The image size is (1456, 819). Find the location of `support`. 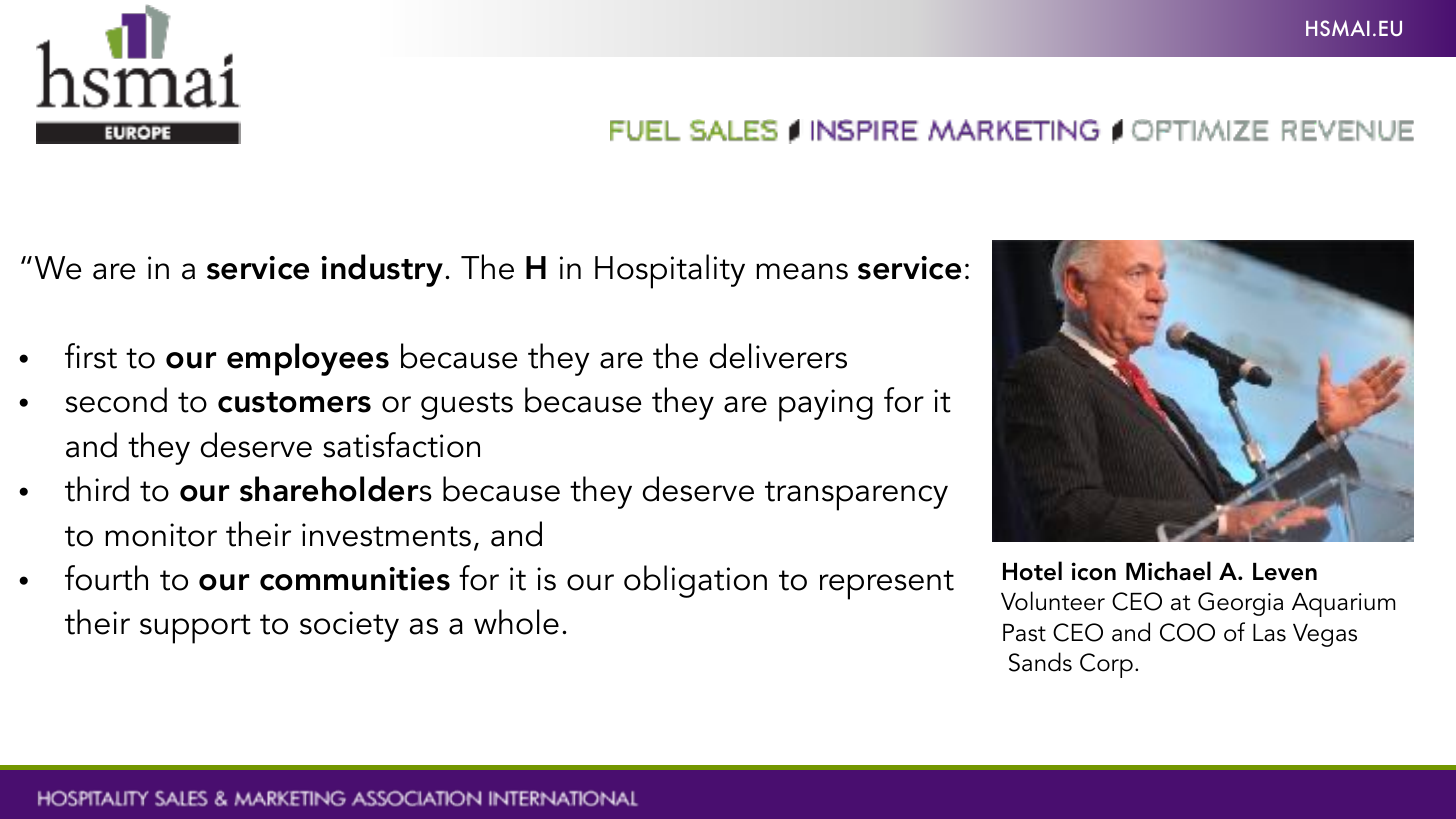

support is located at coordinates (195, 629).
